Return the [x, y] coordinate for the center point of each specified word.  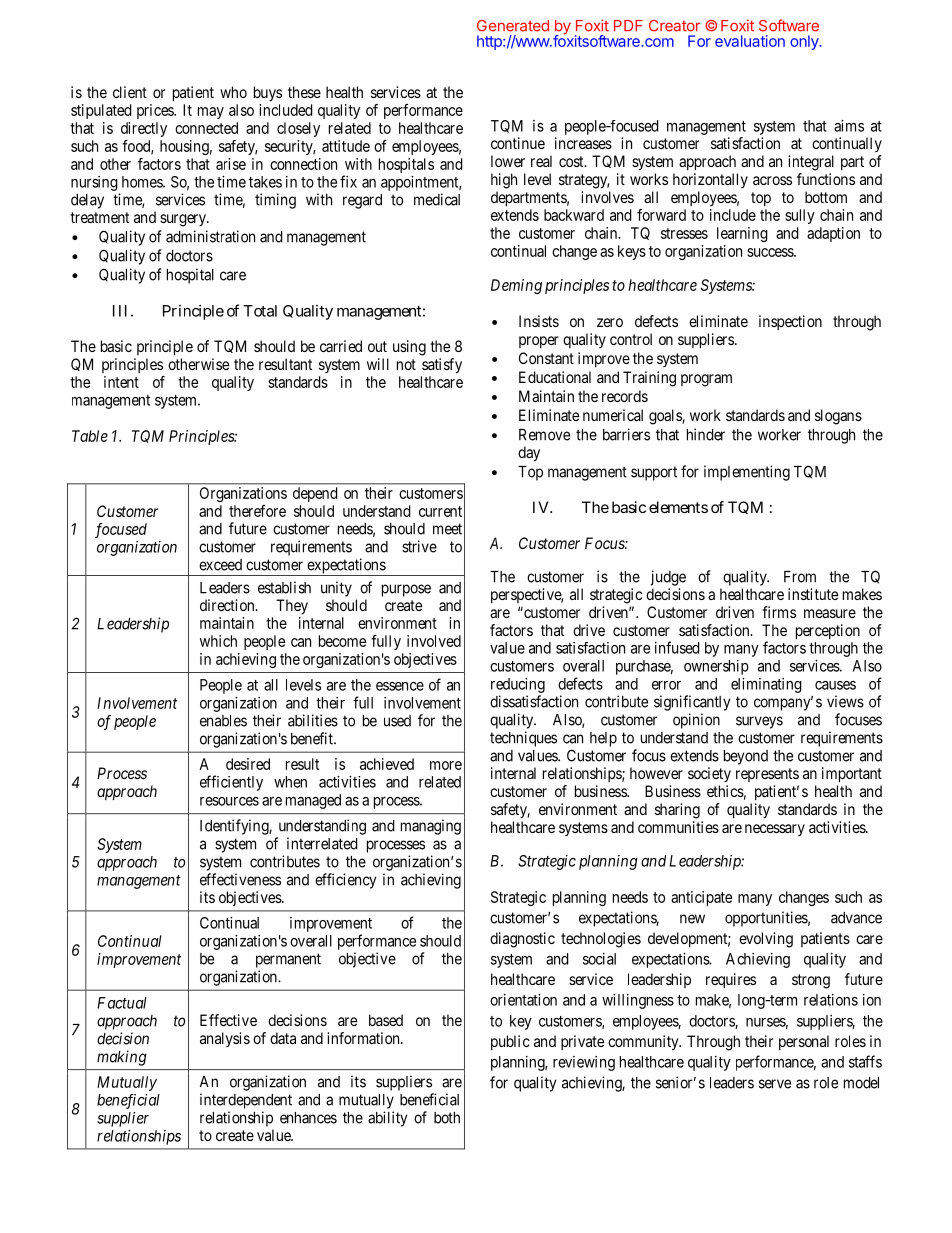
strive [419, 546]
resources [229, 801]
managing [431, 827]
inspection [790, 322]
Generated [513, 26]
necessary [775, 830]
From [800, 577]
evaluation [750, 41]
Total [260, 311]
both [447, 1118]
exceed [220, 565]
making [122, 1058]
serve [775, 1084]
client [130, 92]
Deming [516, 286]
